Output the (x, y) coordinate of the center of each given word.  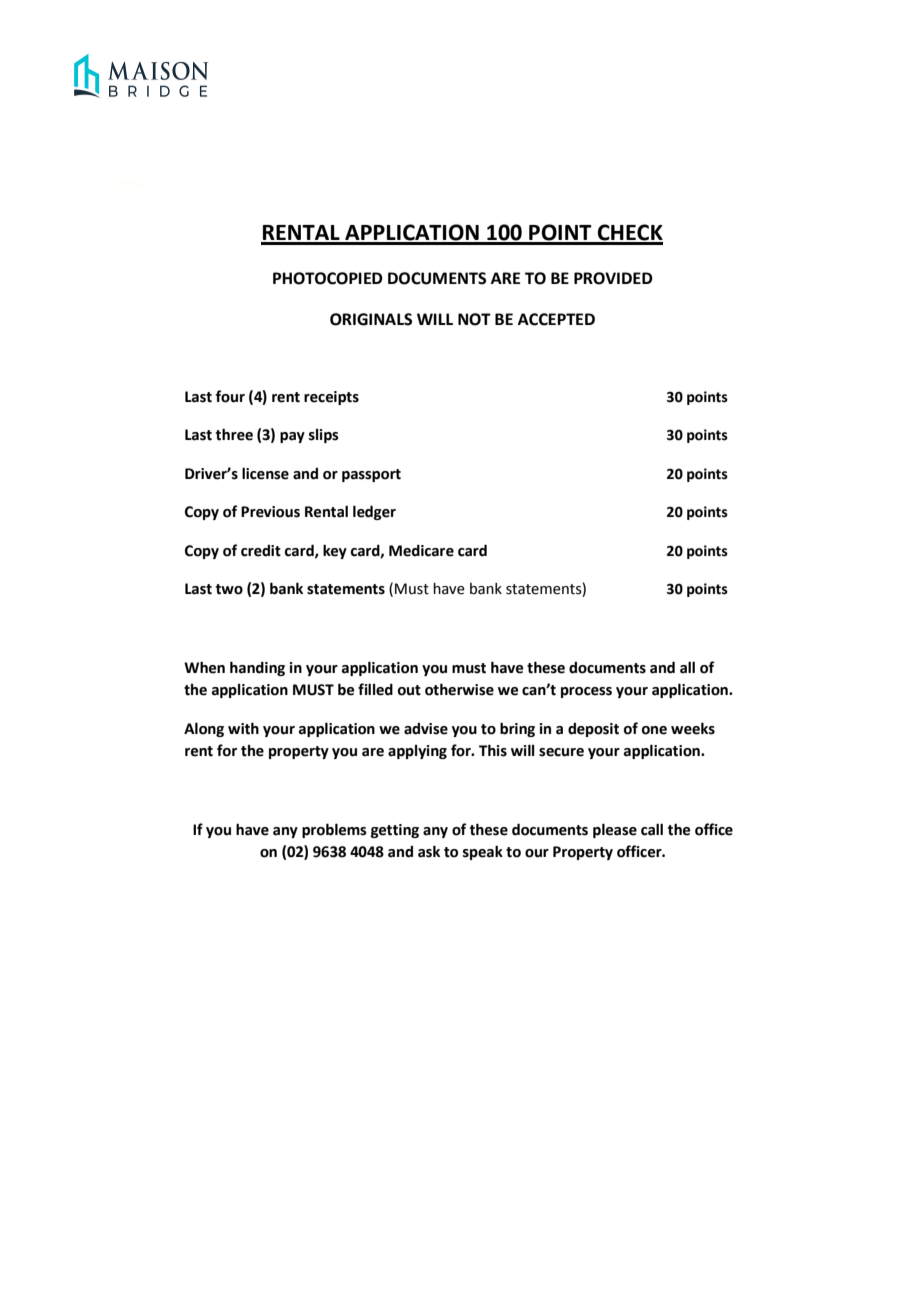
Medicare (421, 550)
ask (429, 851)
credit (261, 551)
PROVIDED (613, 278)
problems (334, 830)
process (586, 692)
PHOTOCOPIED (328, 278)
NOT (474, 319)
